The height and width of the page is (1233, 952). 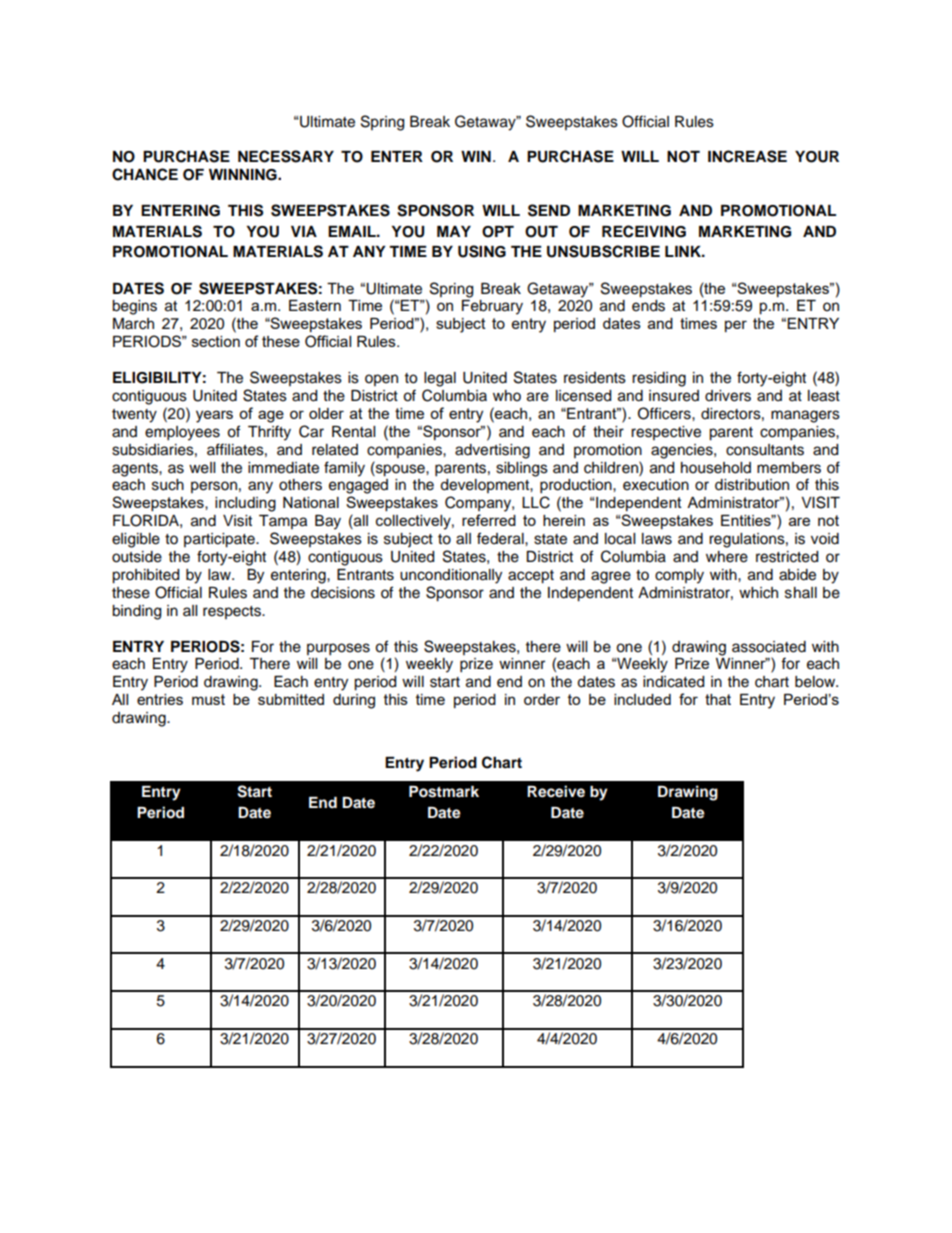 I want to click on legal, so click(x=440, y=379).
